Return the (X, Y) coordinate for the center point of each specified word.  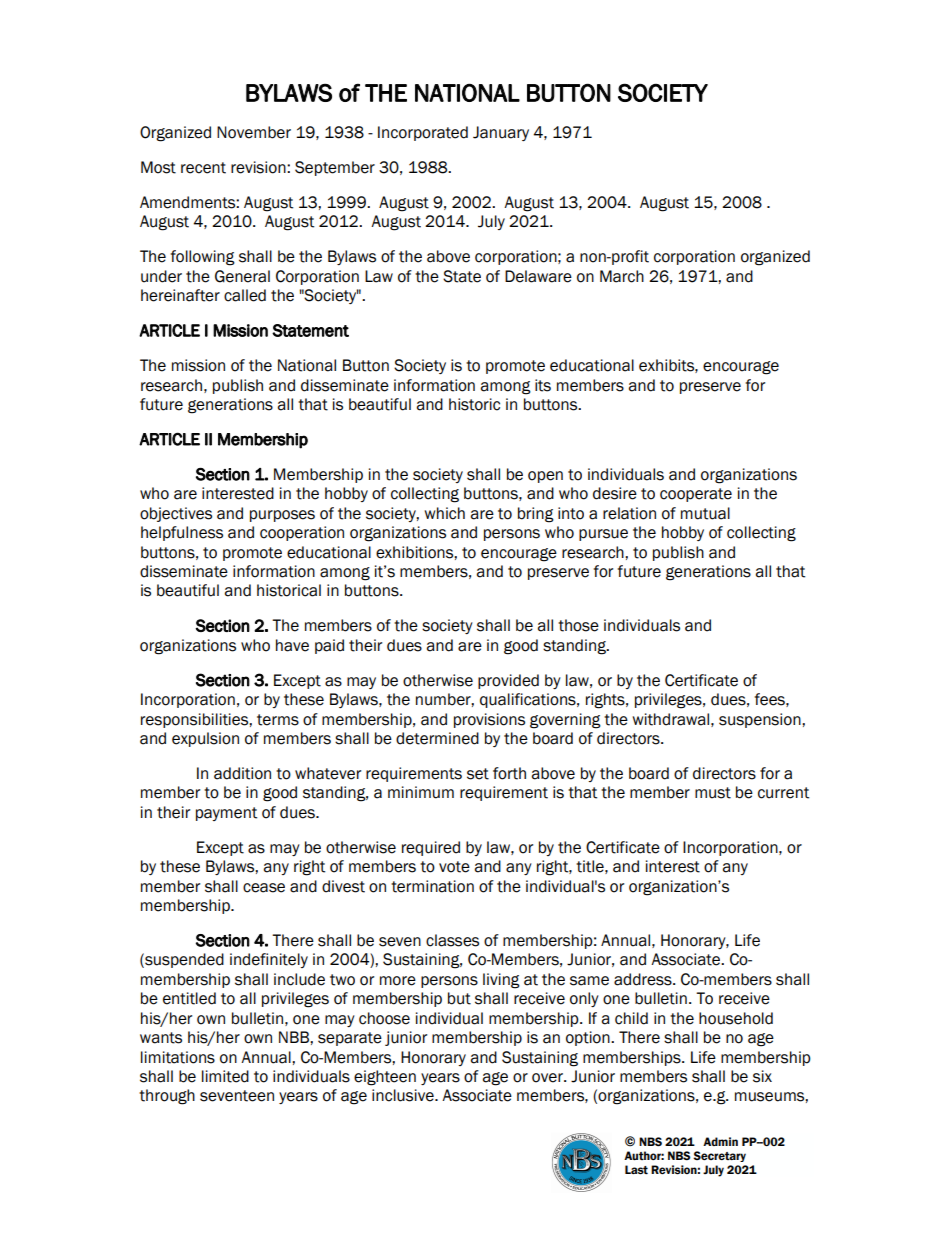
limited (225, 1076)
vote (454, 867)
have (292, 645)
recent (203, 168)
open (545, 477)
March (622, 276)
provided (508, 681)
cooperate (696, 495)
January (501, 133)
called (245, 295)
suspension (761, 720)
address (644, 979)
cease (264, 888)
